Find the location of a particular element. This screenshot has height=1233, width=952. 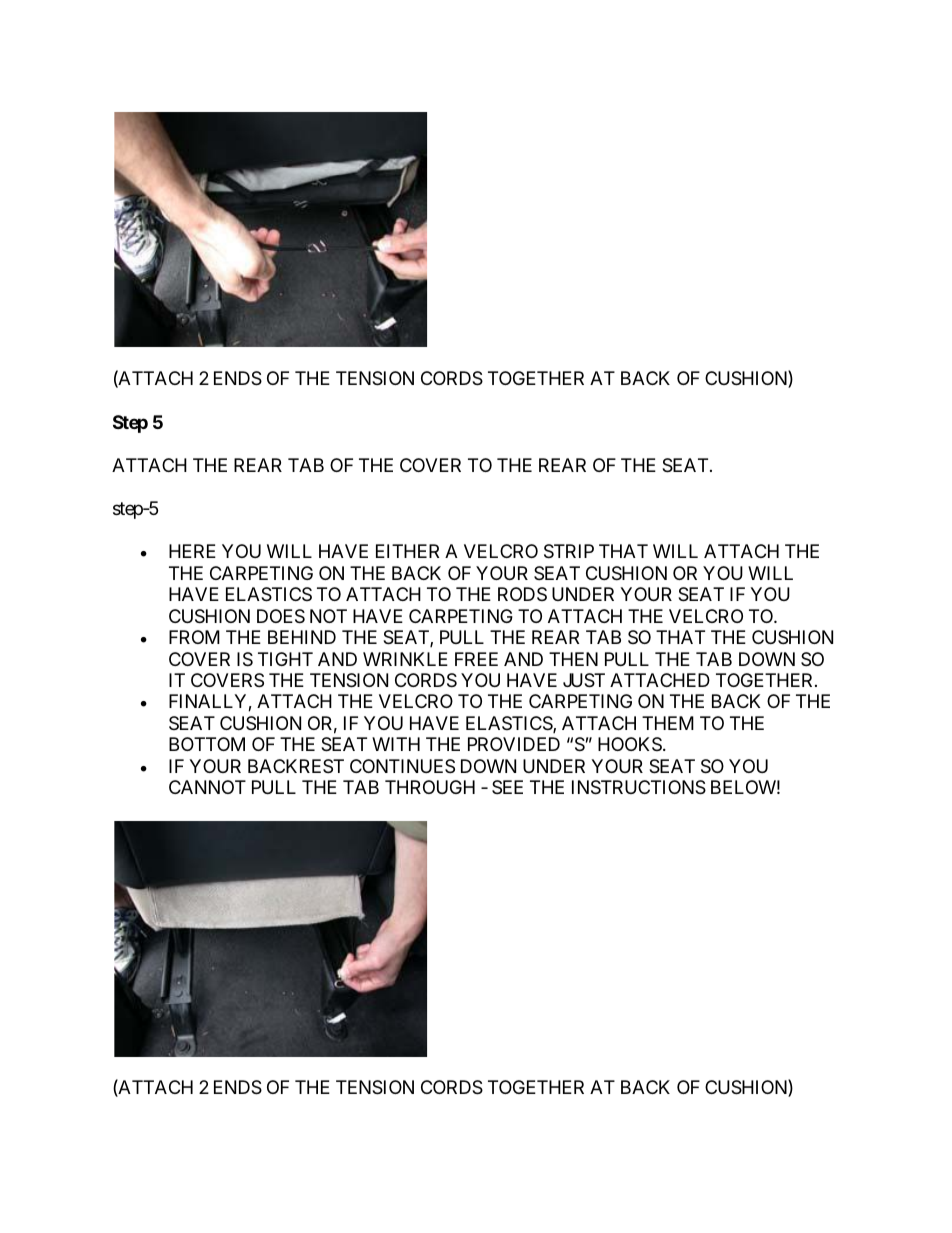

EITHER is located at coordinates (407, 551).
